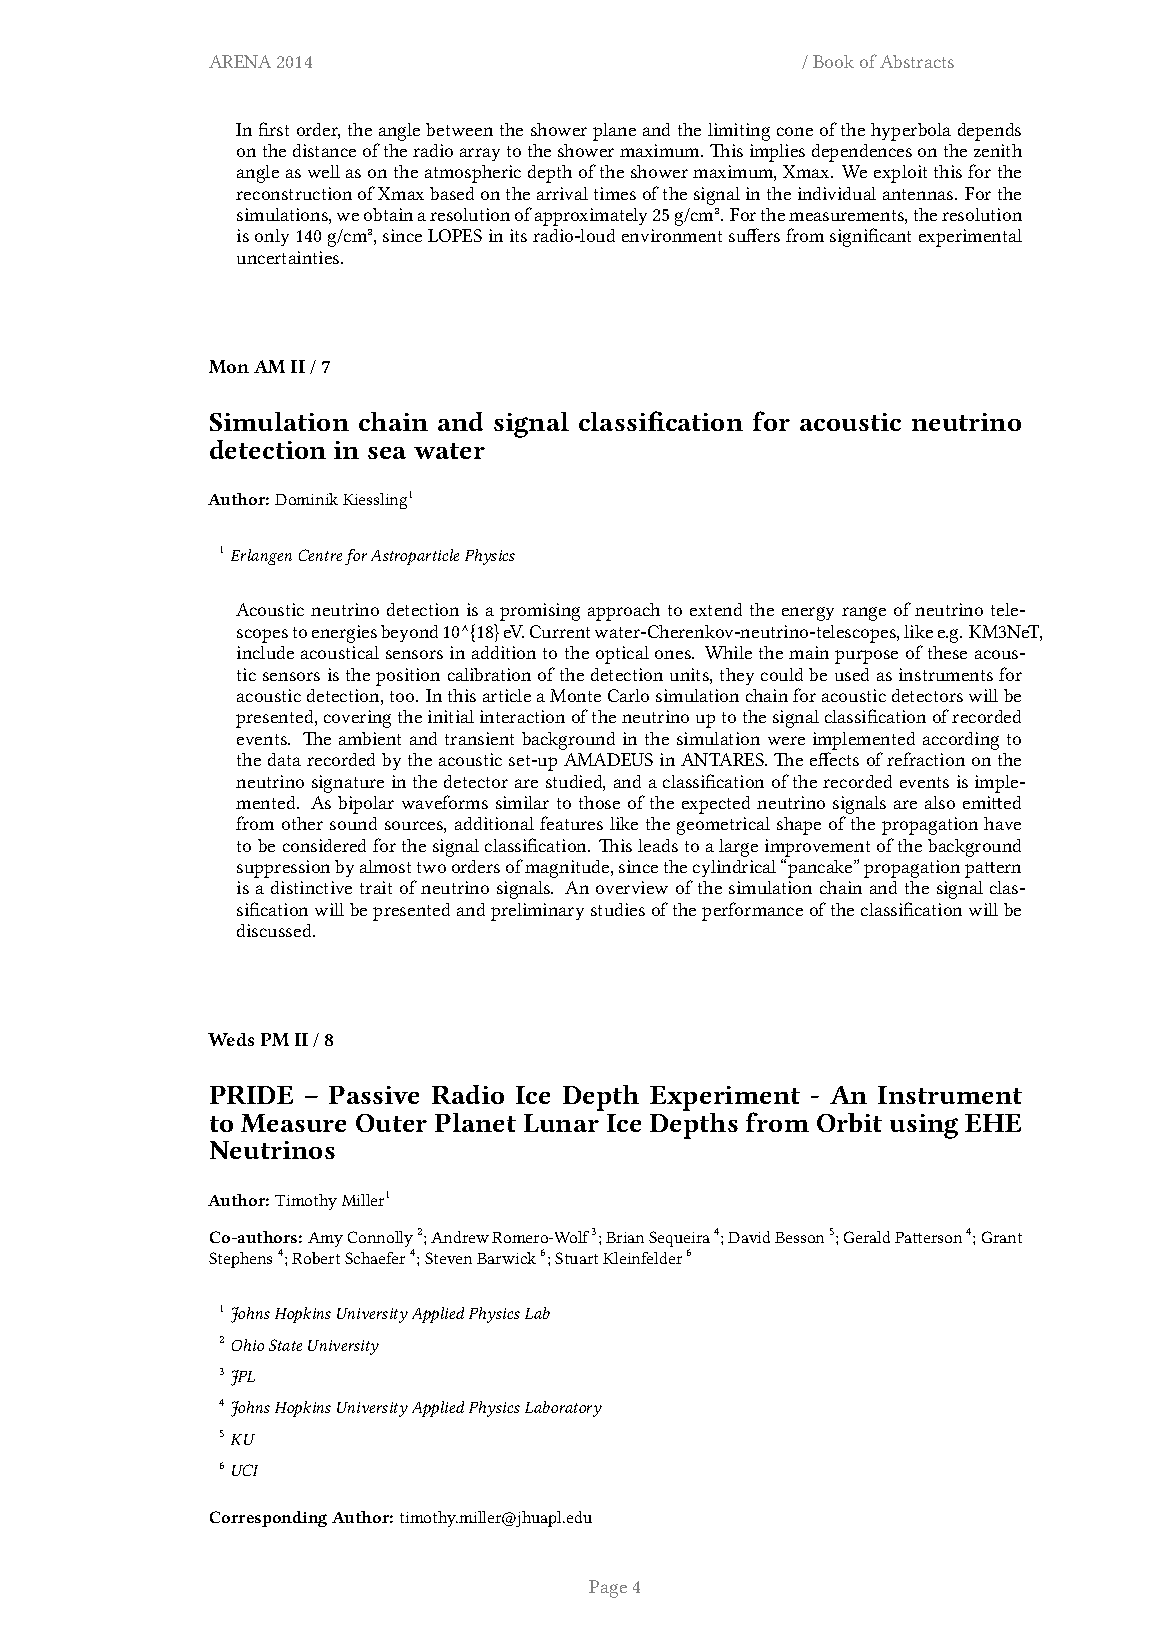 The image size is (1162, 1643). What do you see at coordinates (864, 614) in the screenshot?
I see `range` at bounding box center [864, 614].
